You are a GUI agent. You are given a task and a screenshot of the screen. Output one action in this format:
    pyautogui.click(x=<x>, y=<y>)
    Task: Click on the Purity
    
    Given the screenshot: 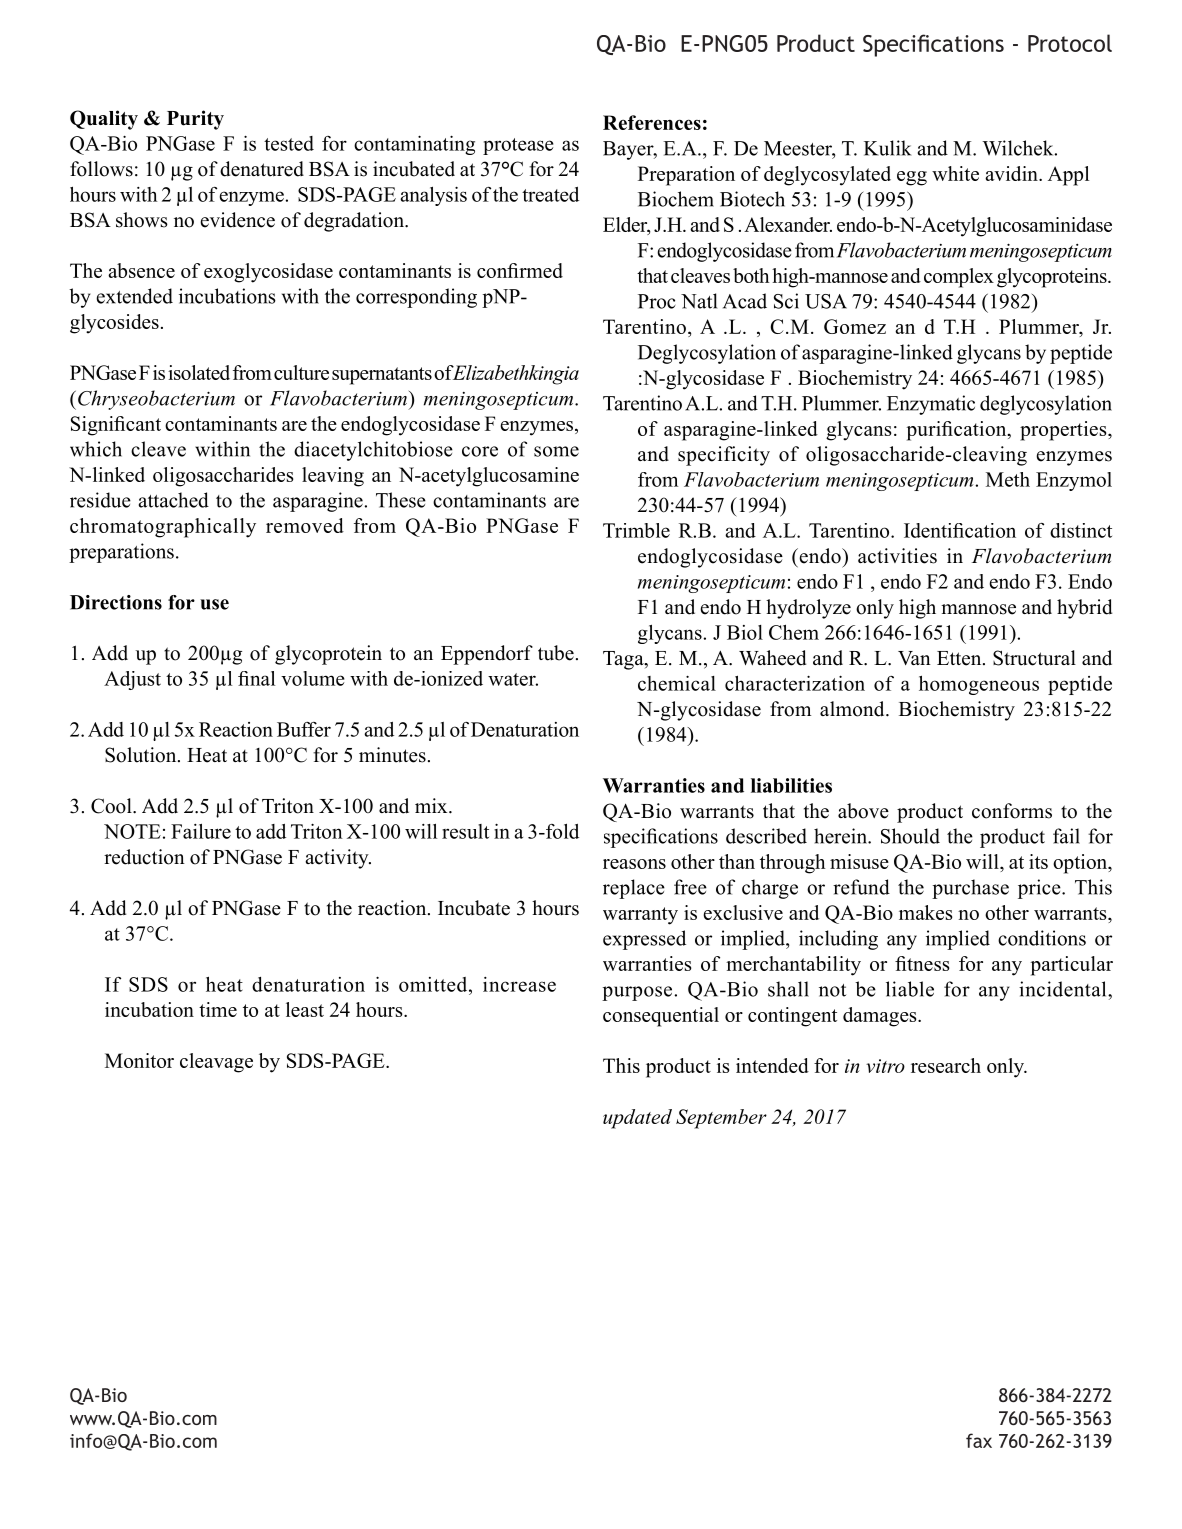 What is the action you would take?
    pyautogui.click(x=195, y=120)
